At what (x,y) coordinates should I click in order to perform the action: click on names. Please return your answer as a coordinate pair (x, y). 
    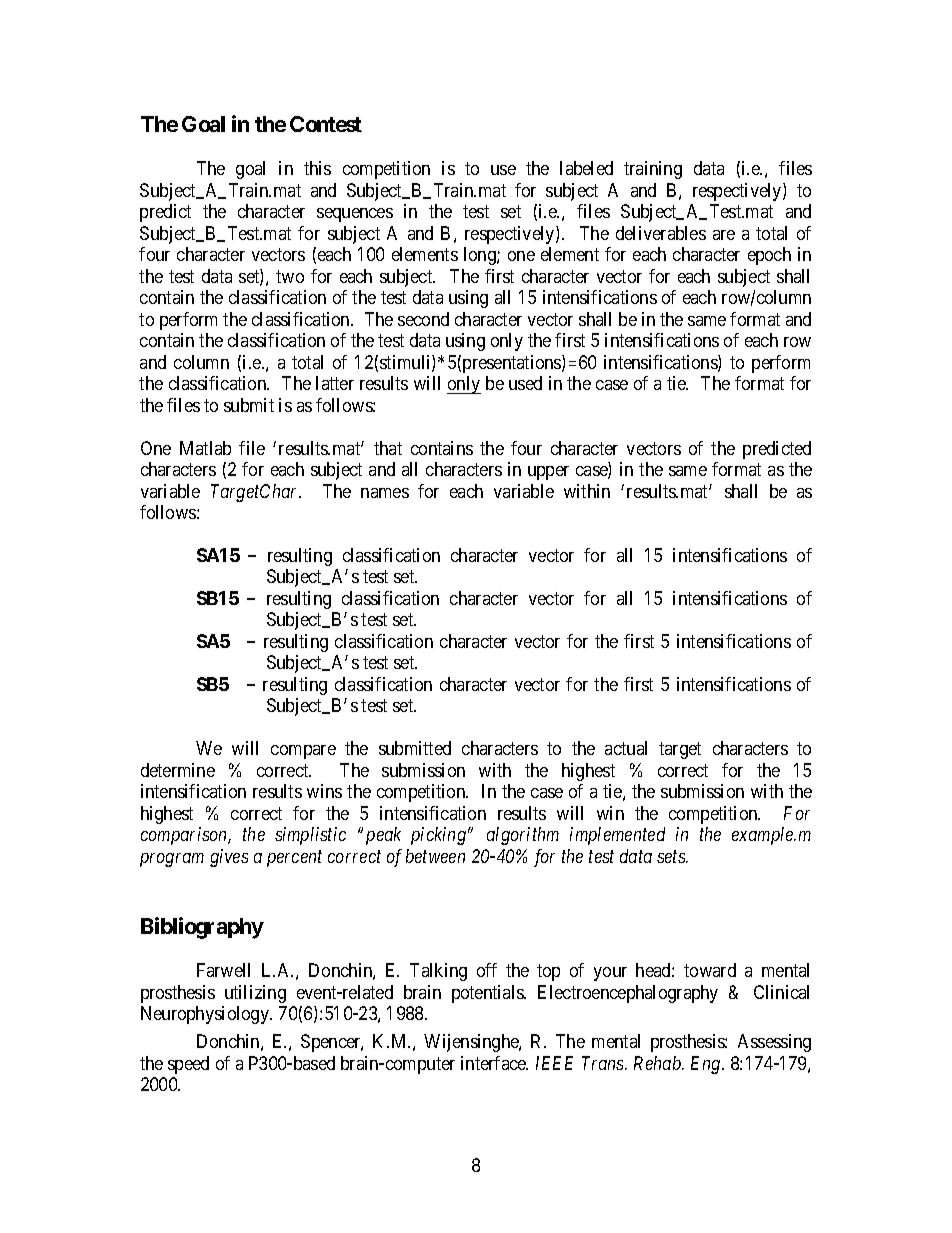
    Looking at the image, I should click on (385, 493).
